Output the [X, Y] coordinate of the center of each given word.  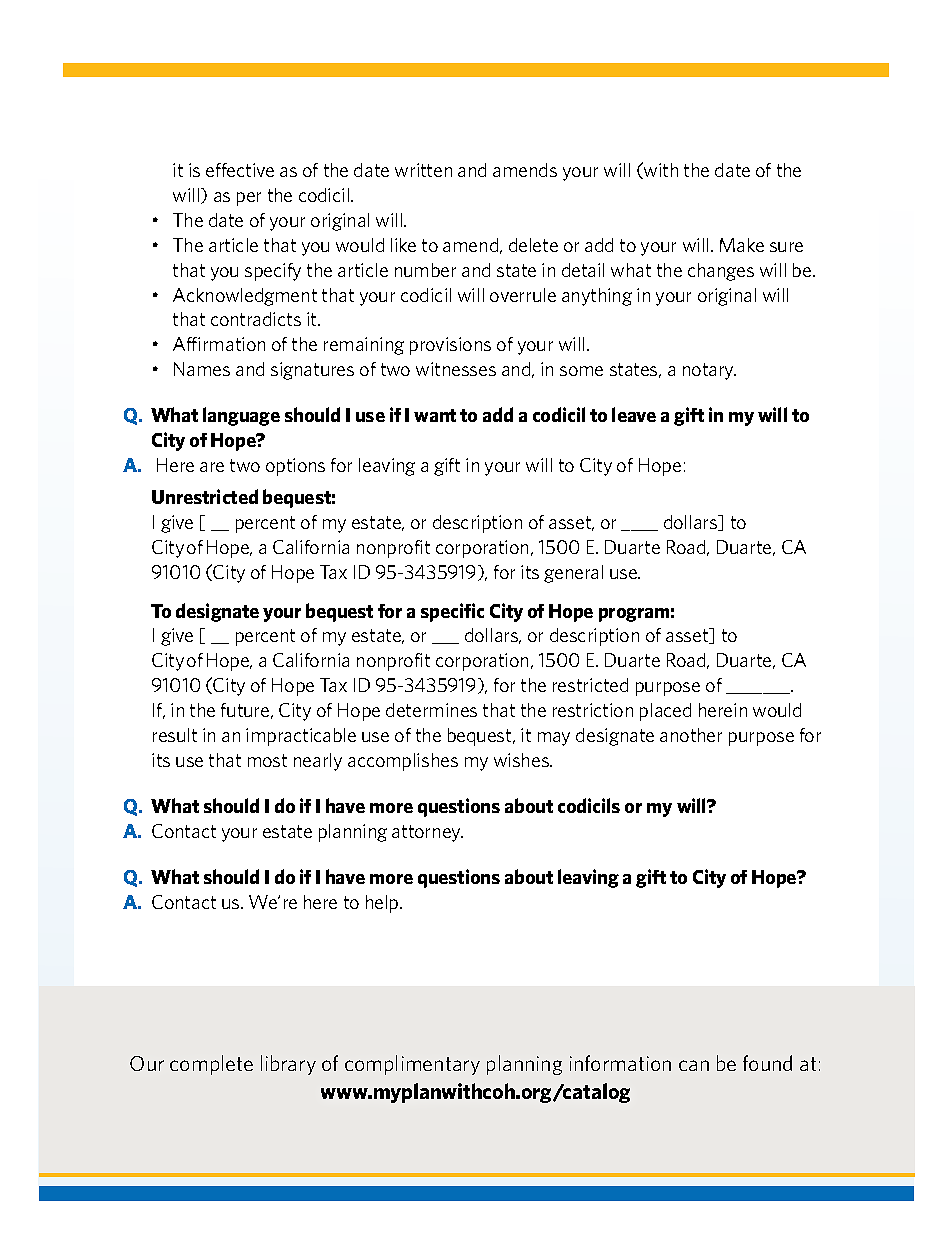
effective [240, 170]
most [267, 760]
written [423, 170]
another [691, 735]
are [212, 467]
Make [742, 245]
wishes [522, 760]
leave [634, 414]
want [435, 415]
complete [211, 1065]
